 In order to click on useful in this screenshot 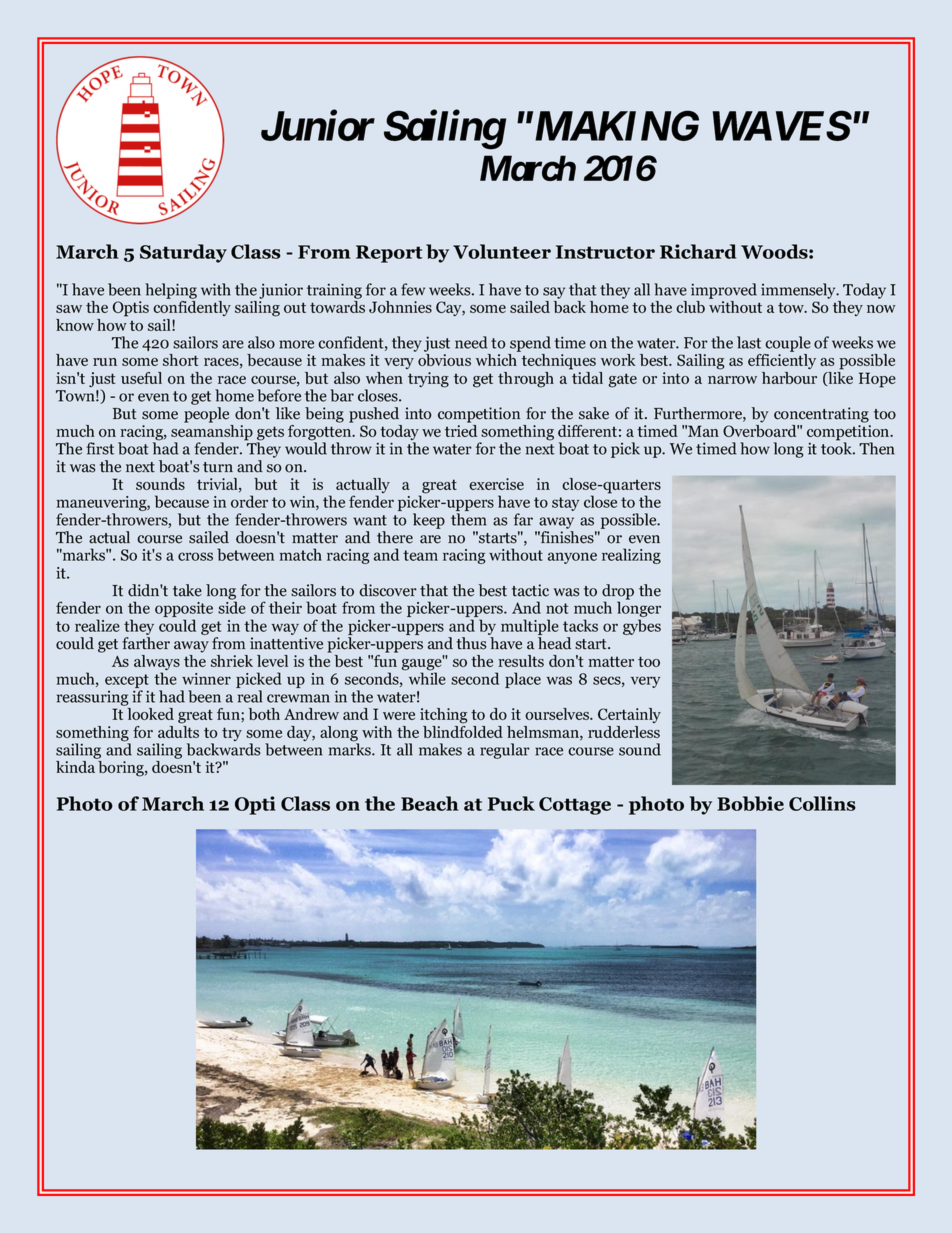, I will do `click(141, 378)`.
